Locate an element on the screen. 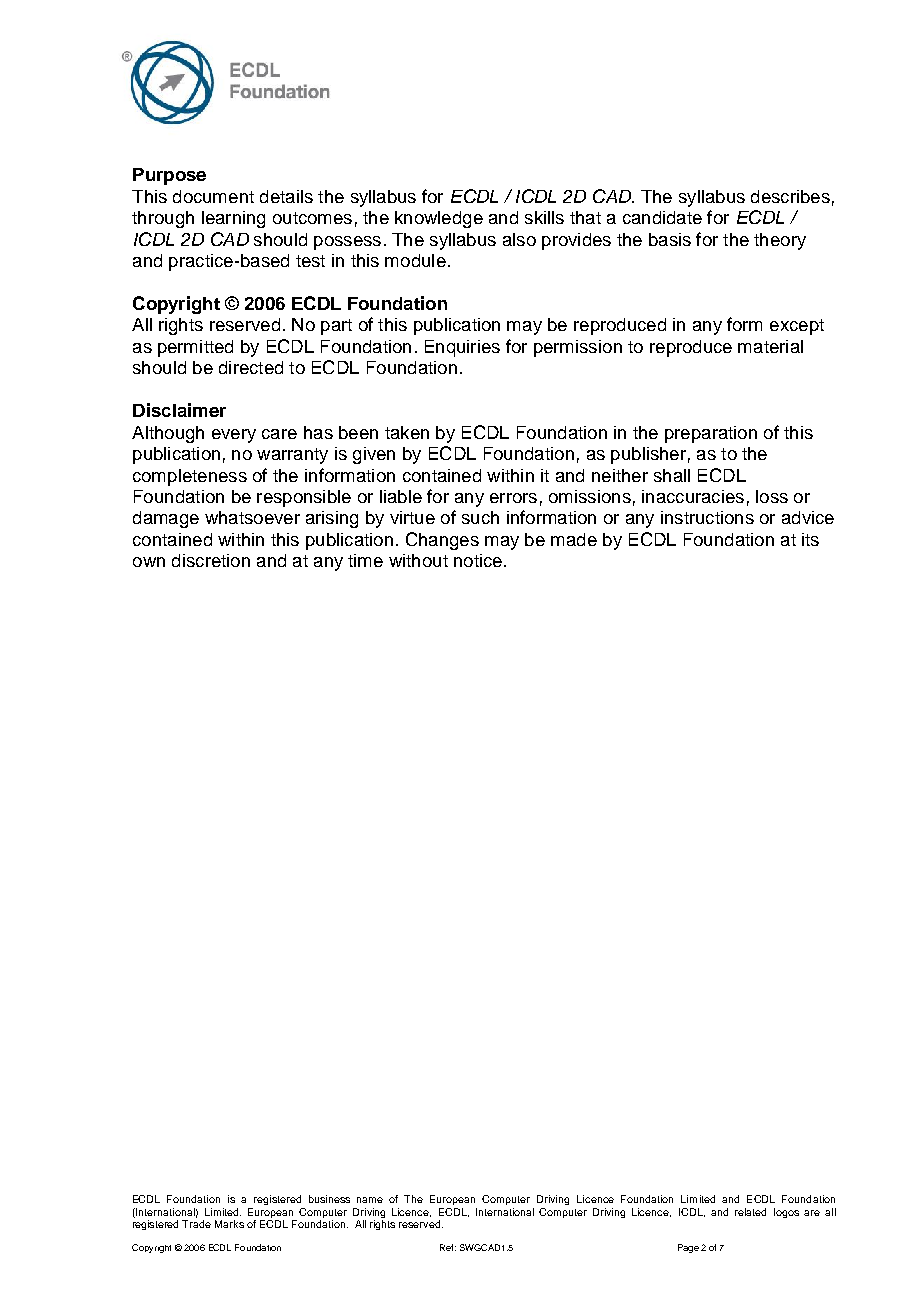  discretion is located at coordinates (211, 560).
